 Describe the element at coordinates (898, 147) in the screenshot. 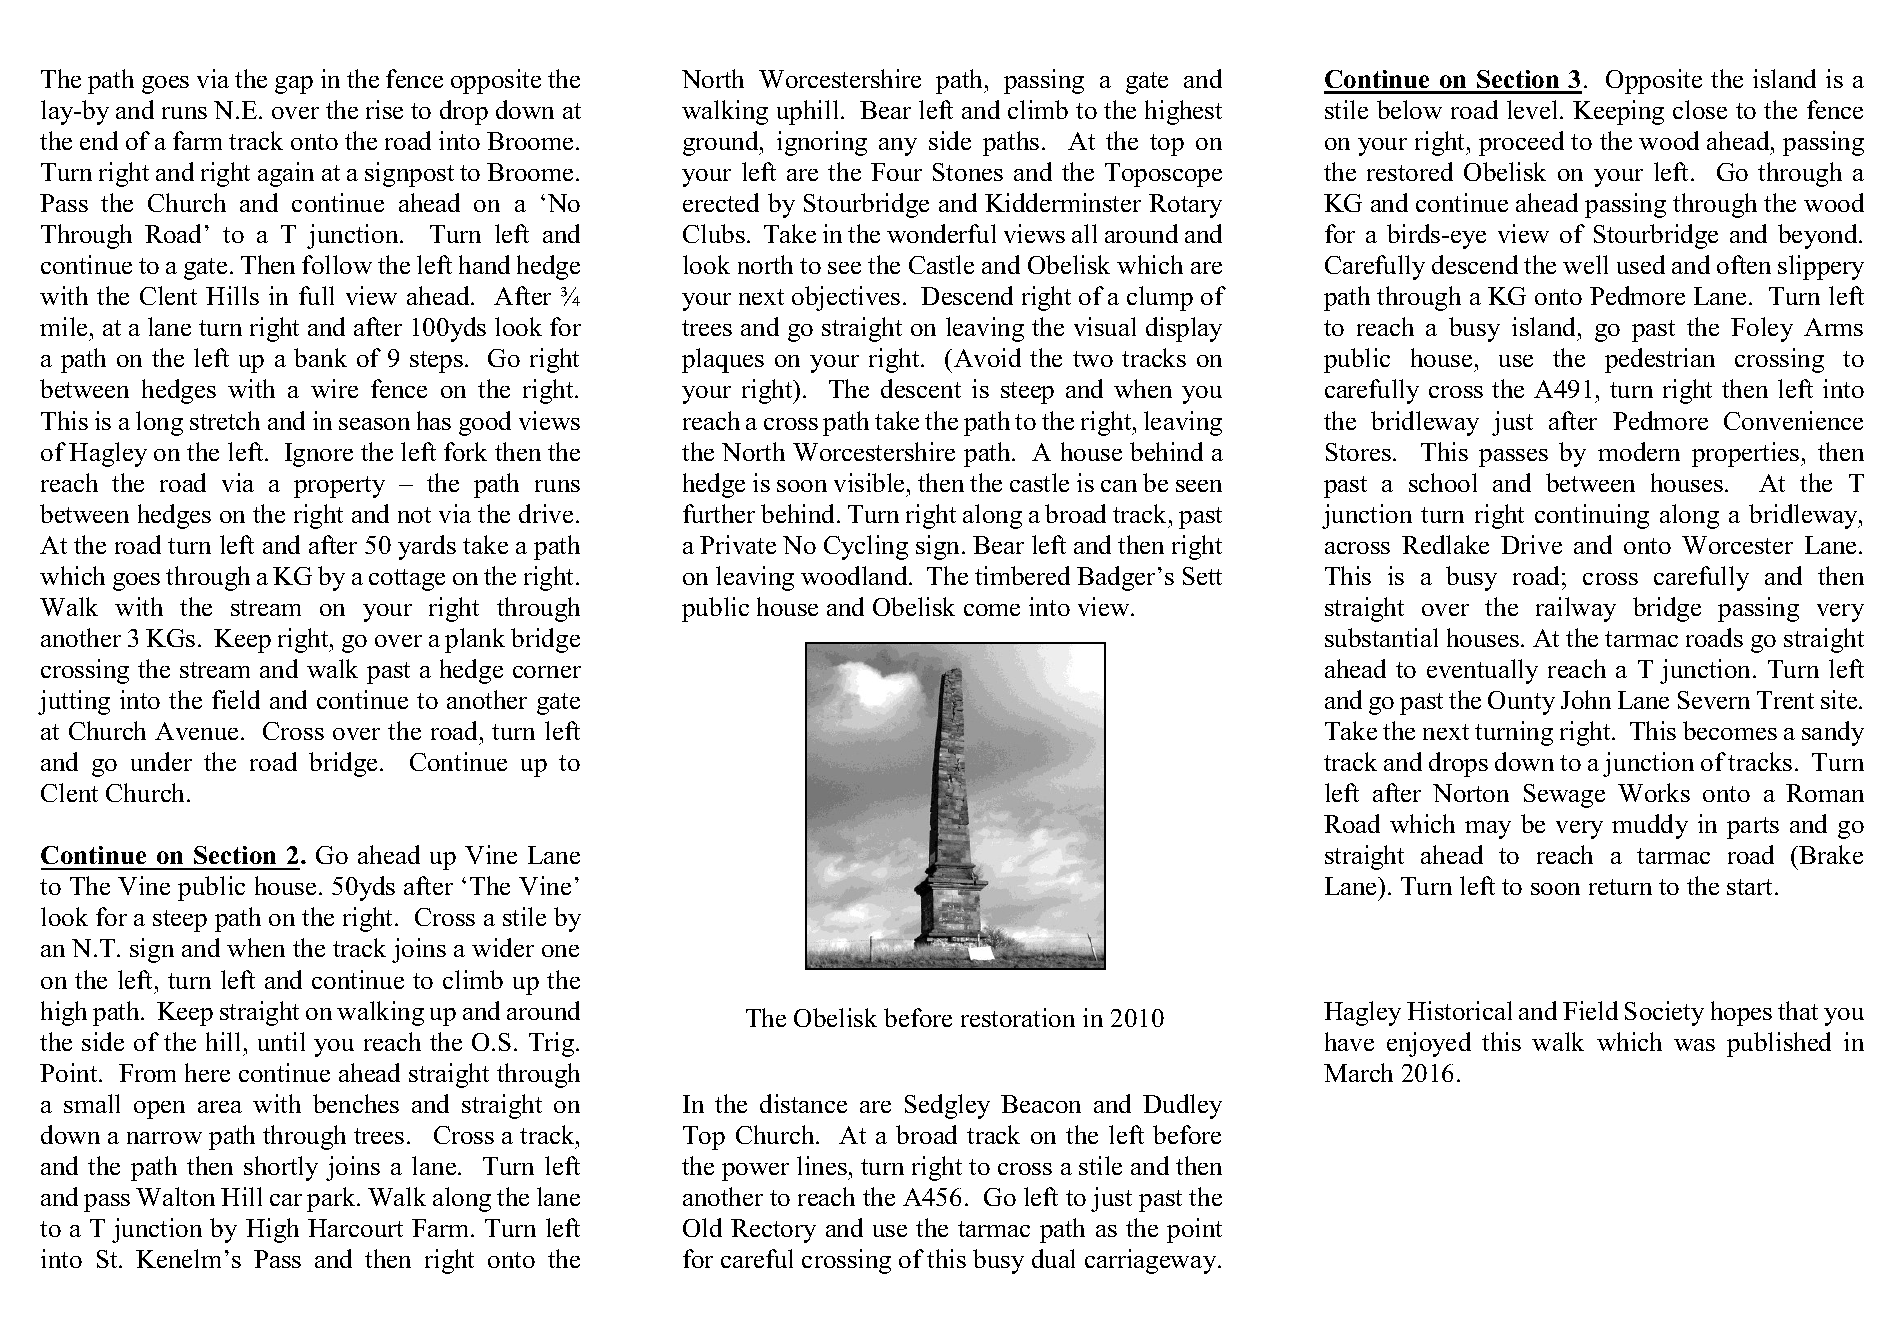

I see `any` at that location.
